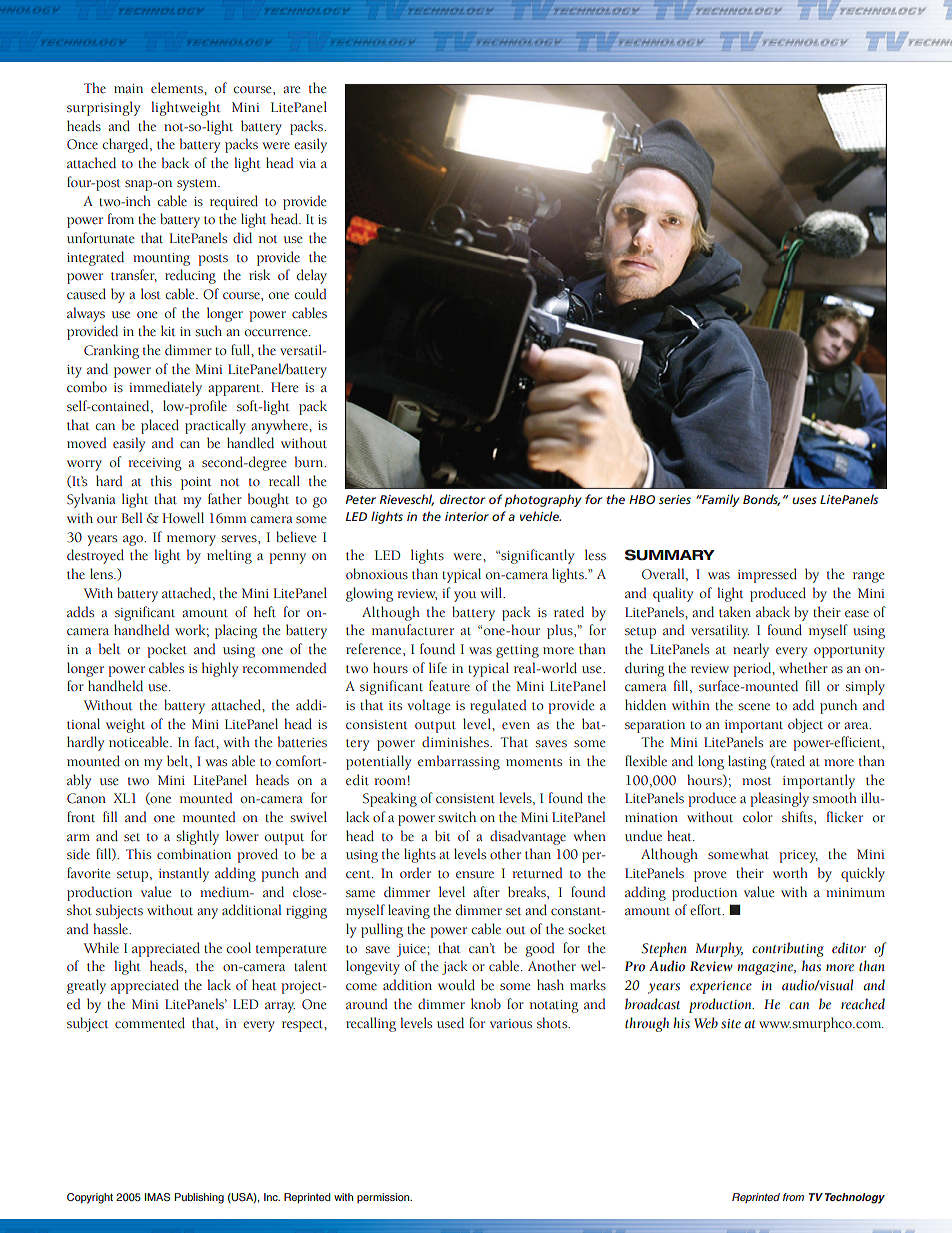 This screenshot has height=1233, width=952. I want to click on Publishing, so click(199, 1198).
